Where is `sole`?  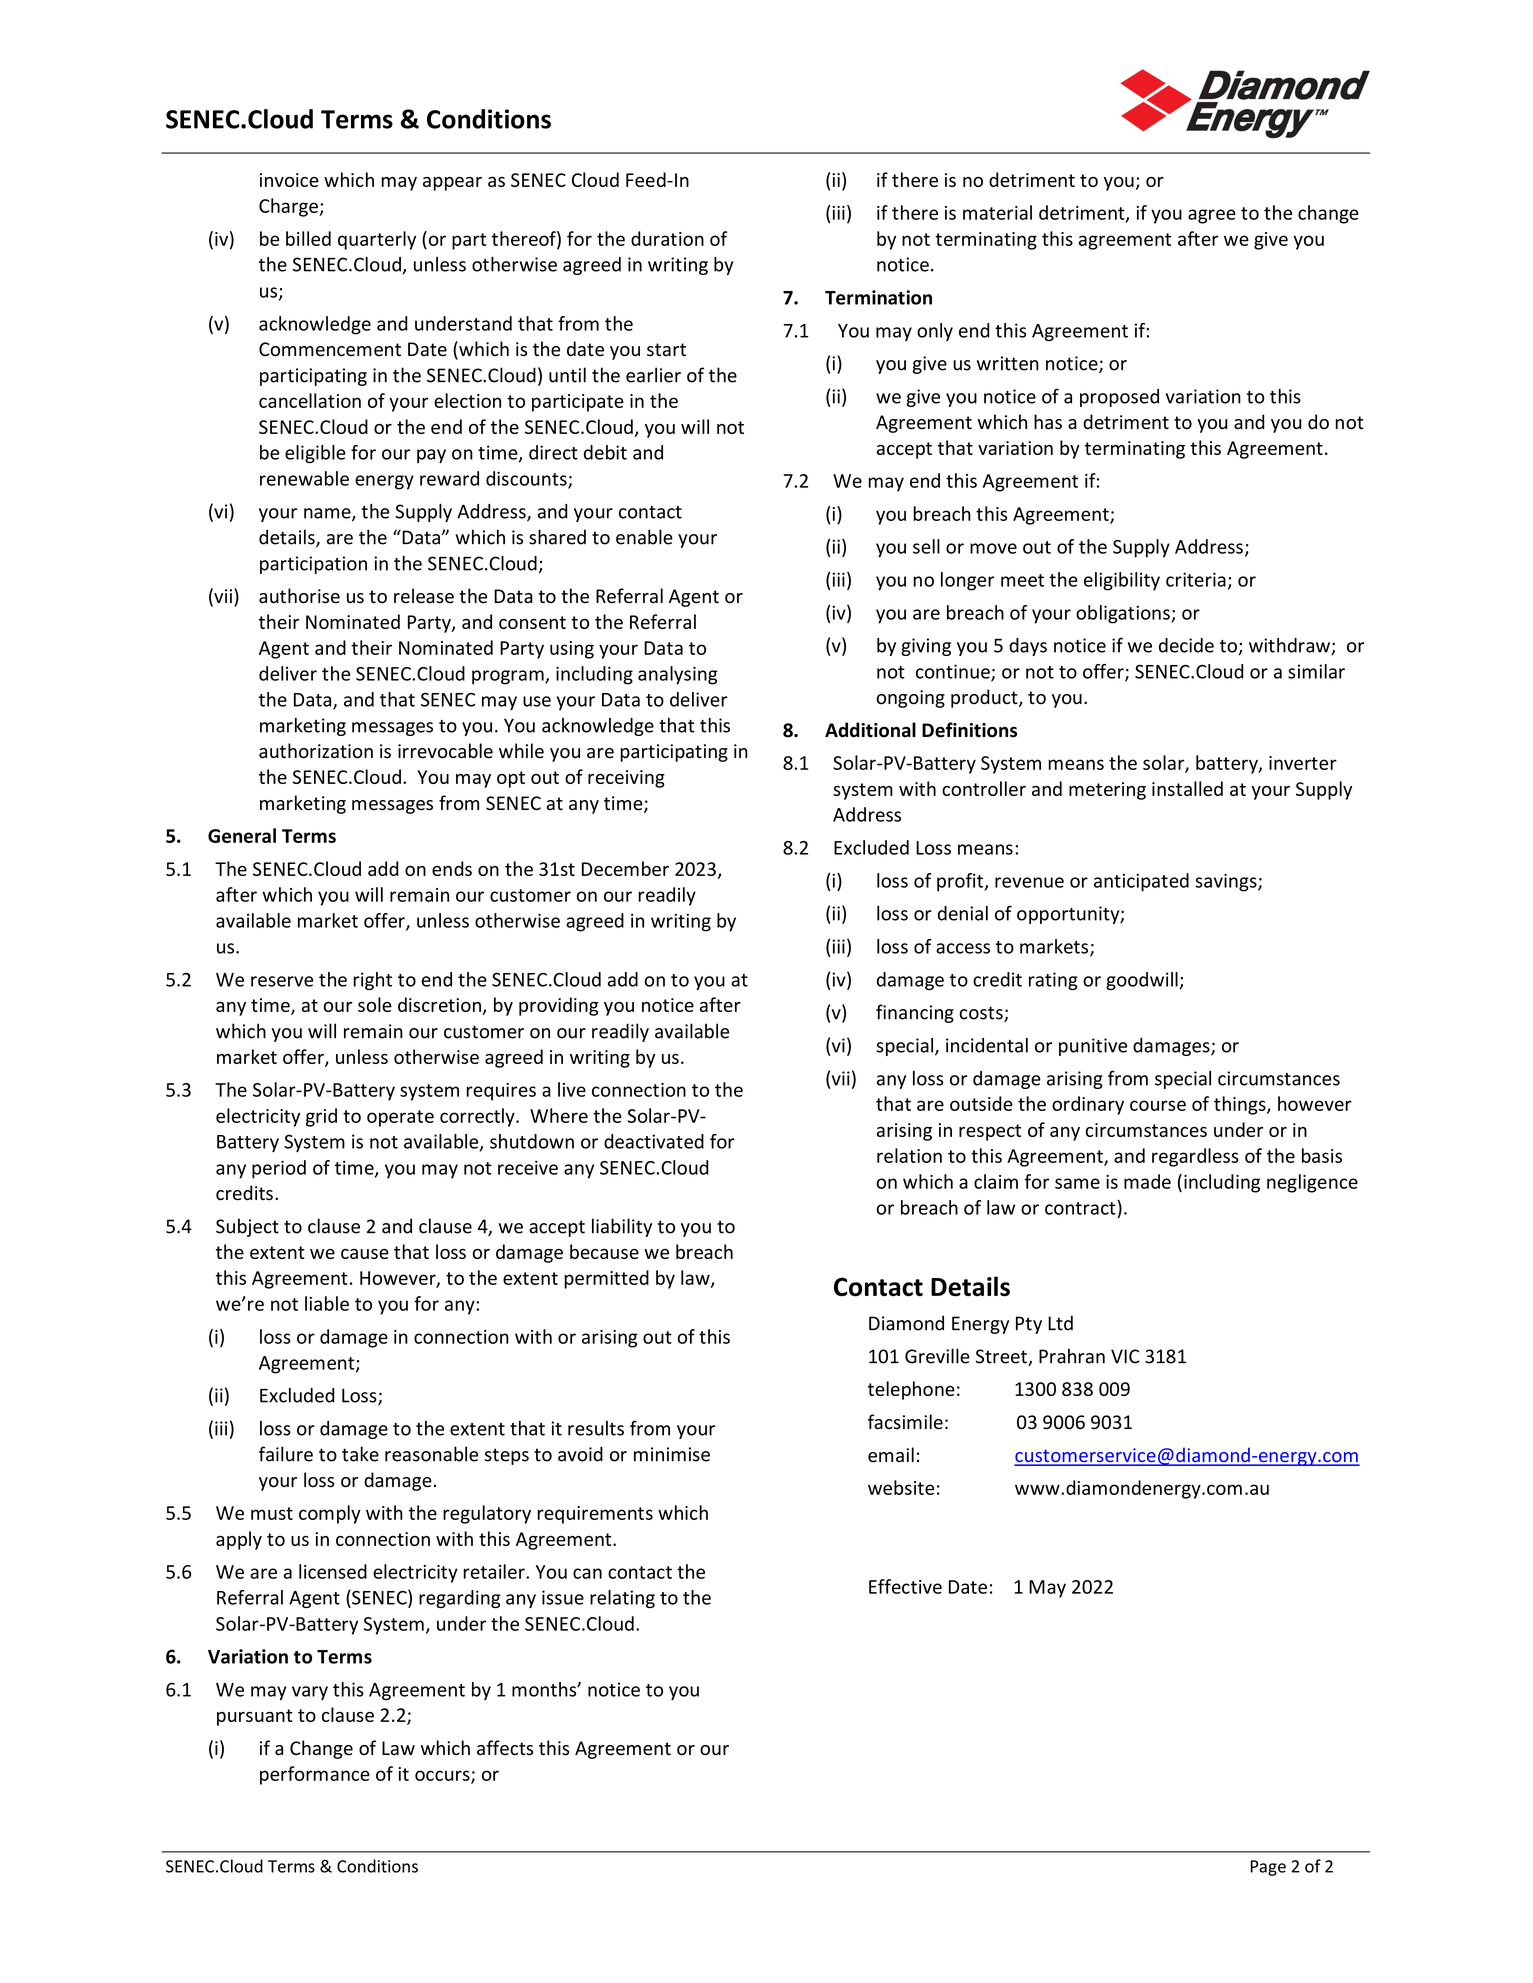 sole is located at coordinates (375, 1004).
